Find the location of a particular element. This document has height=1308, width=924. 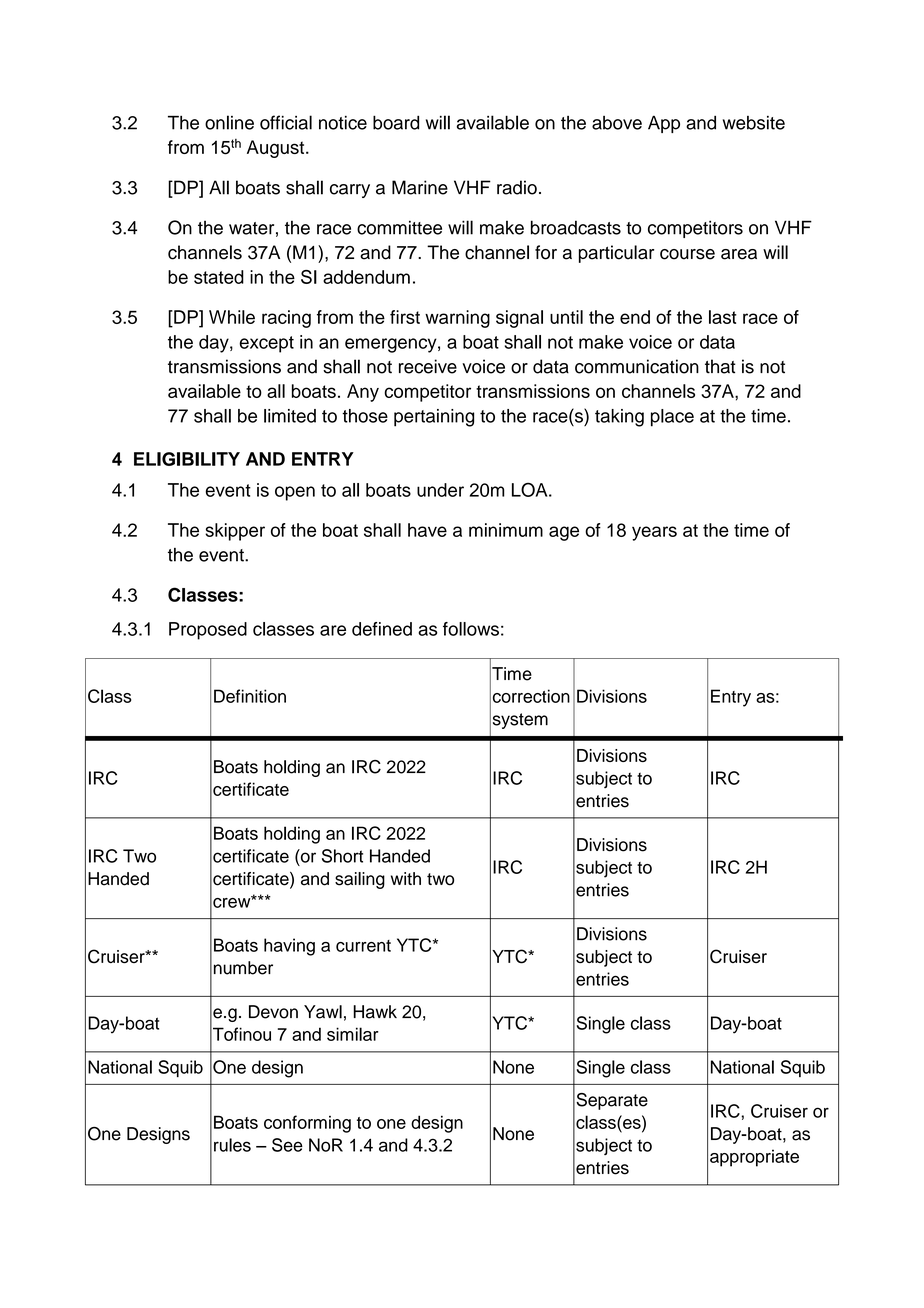

follows is located at coordinates (471, 629).
